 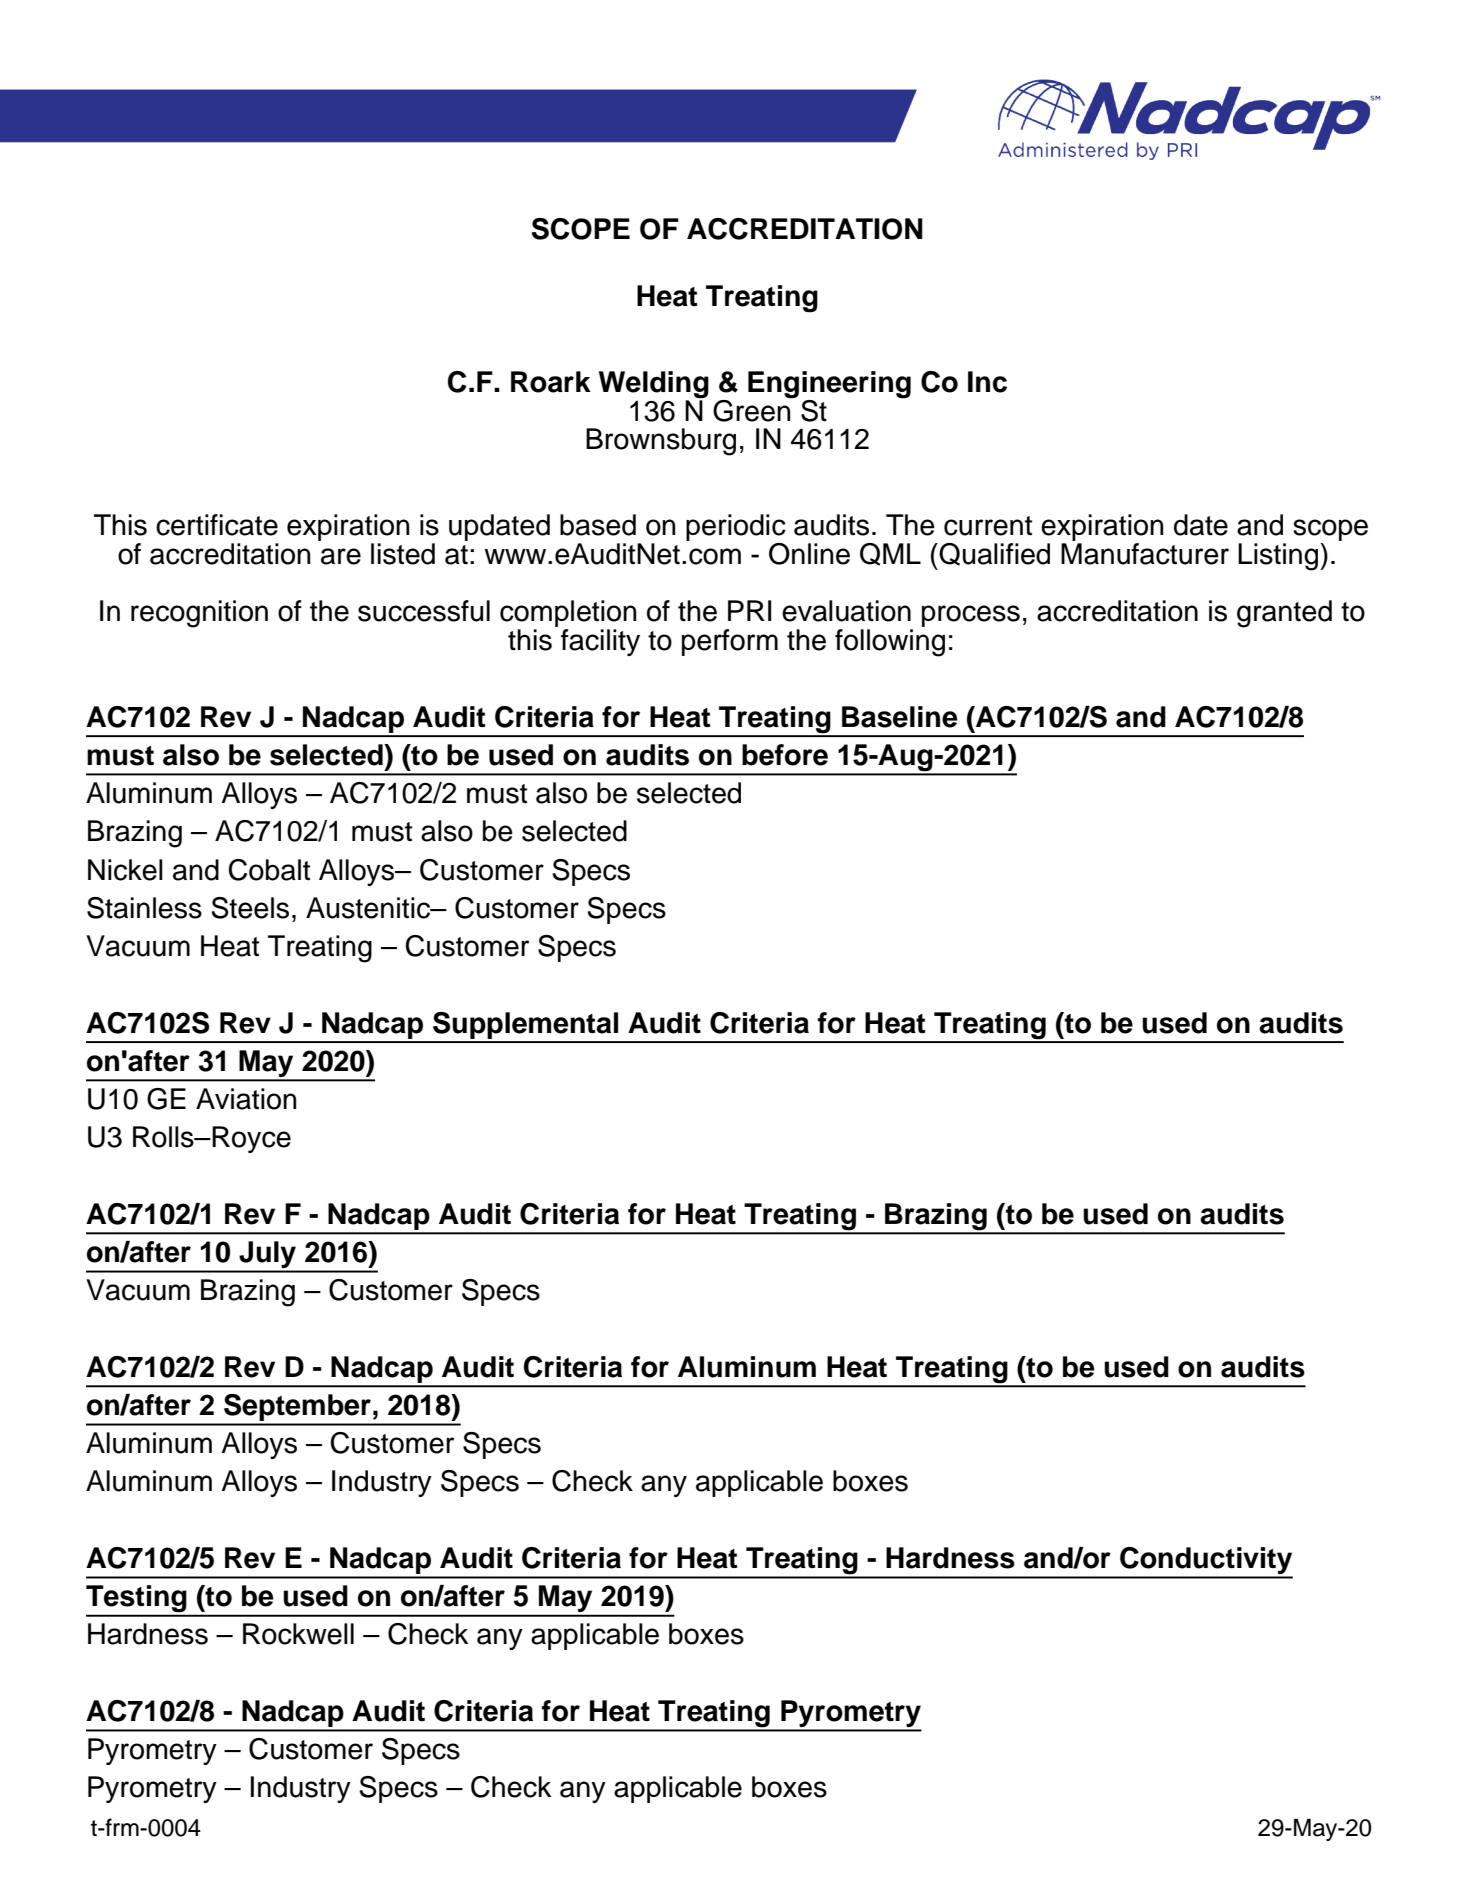 I want to click on Steels, so click(x=250, y=908).
